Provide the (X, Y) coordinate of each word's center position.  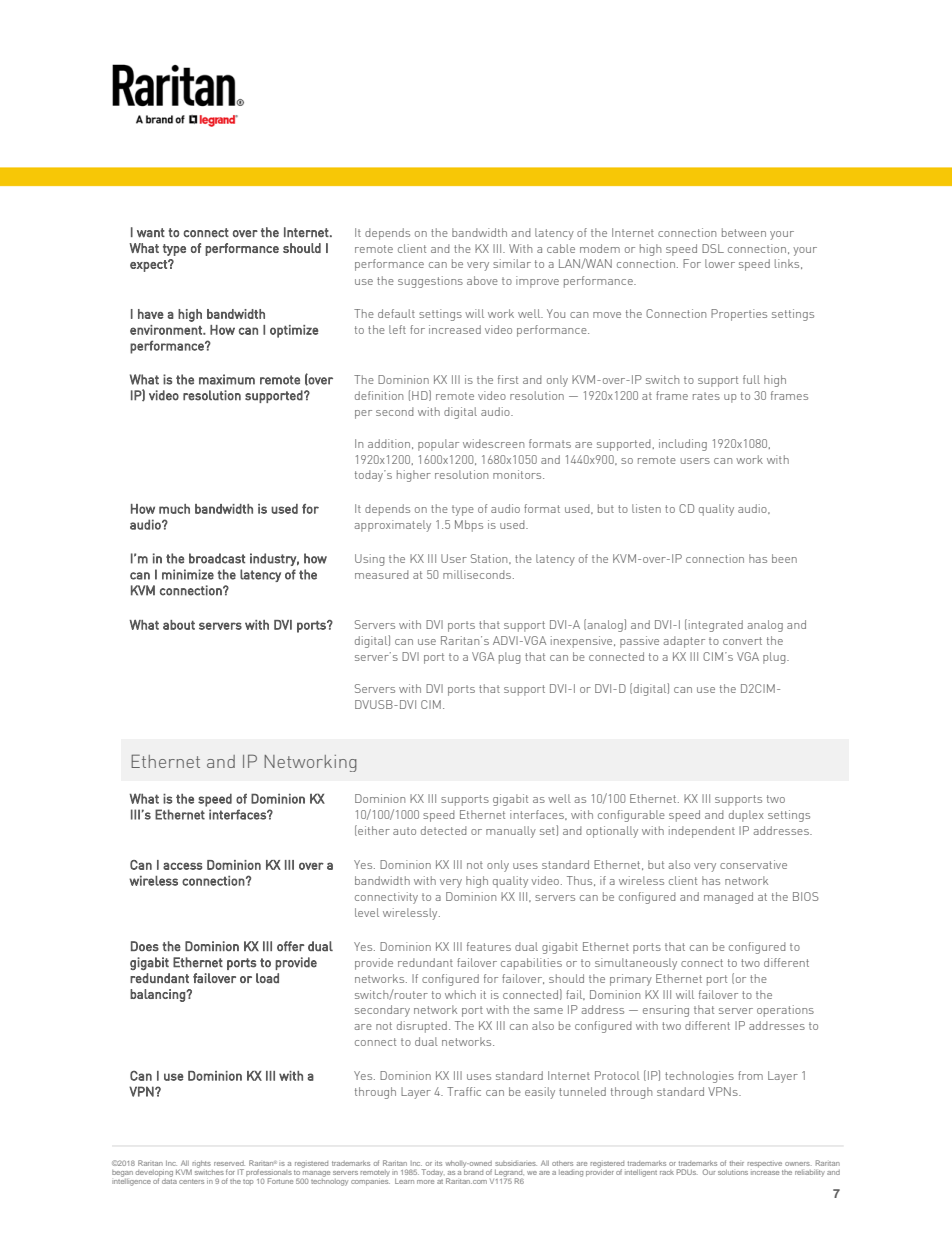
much (174, 509)
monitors (518, 474)
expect (149, 266)
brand (473, 1171)
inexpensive (583, 642)
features (489, 946)
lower (720, 263)
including (683, 445)
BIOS (806, 896)
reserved (229, 1163)
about (179, 625)
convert (742, 641)
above (482, 280)
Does (145, 946)
